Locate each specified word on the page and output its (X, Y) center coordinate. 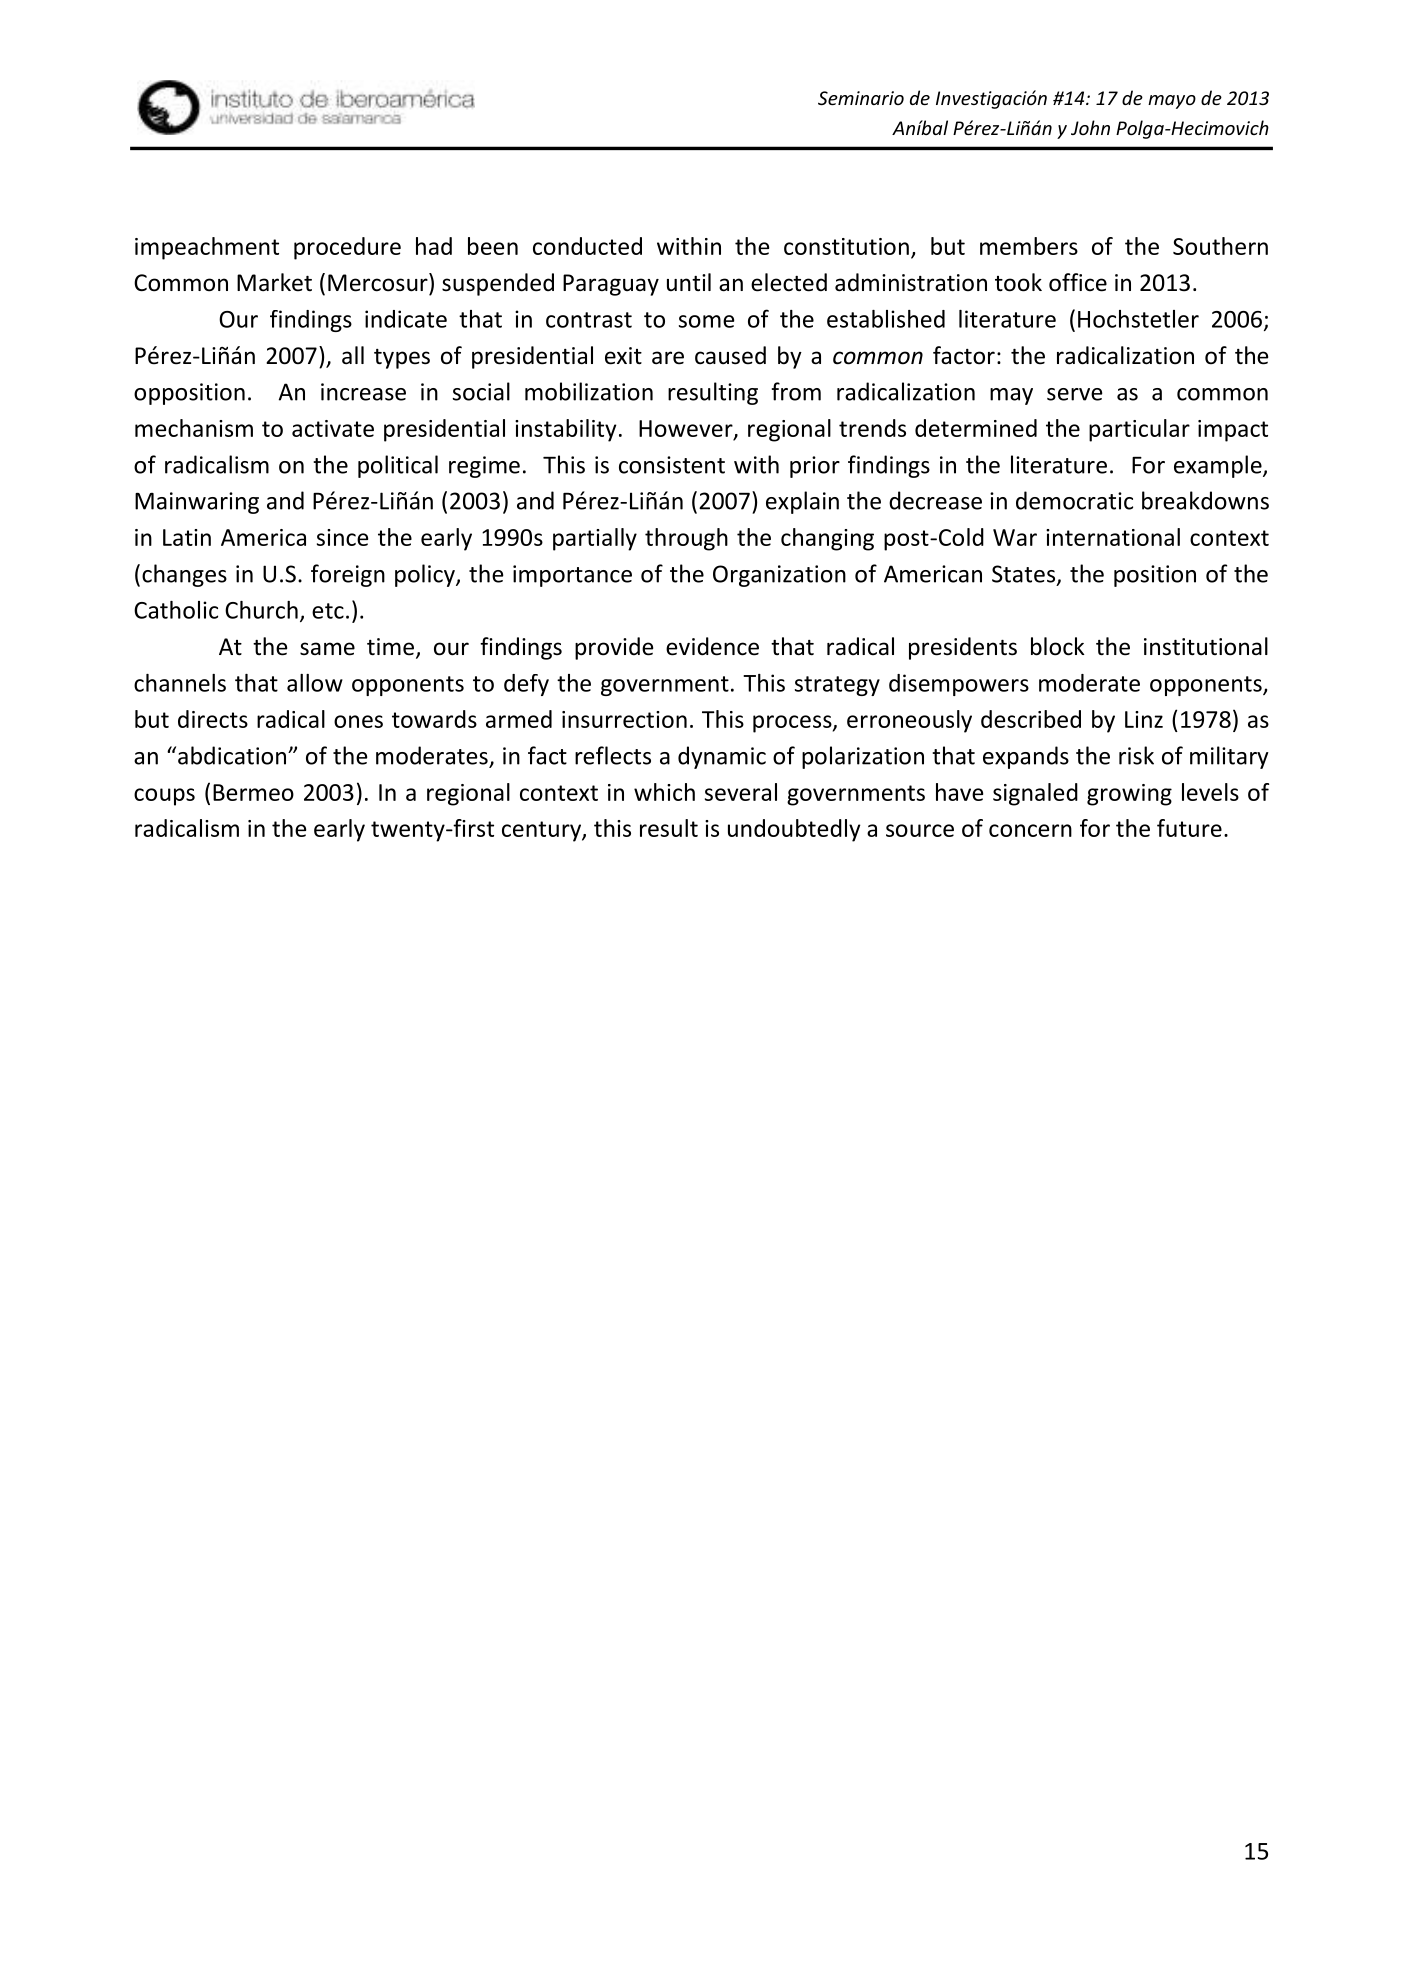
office (1078, 282)
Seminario (861, 98)
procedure (347, 248)
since (342, 537)
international (1113, 537)
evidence (712, 646)
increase (363, 392)
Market (274, 282)
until (689, 282)
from (796, 391)
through (686, 539)
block (1058, 646)
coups (164, 797)
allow (315, 683)
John (1090, 127)
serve (1075, 394)
